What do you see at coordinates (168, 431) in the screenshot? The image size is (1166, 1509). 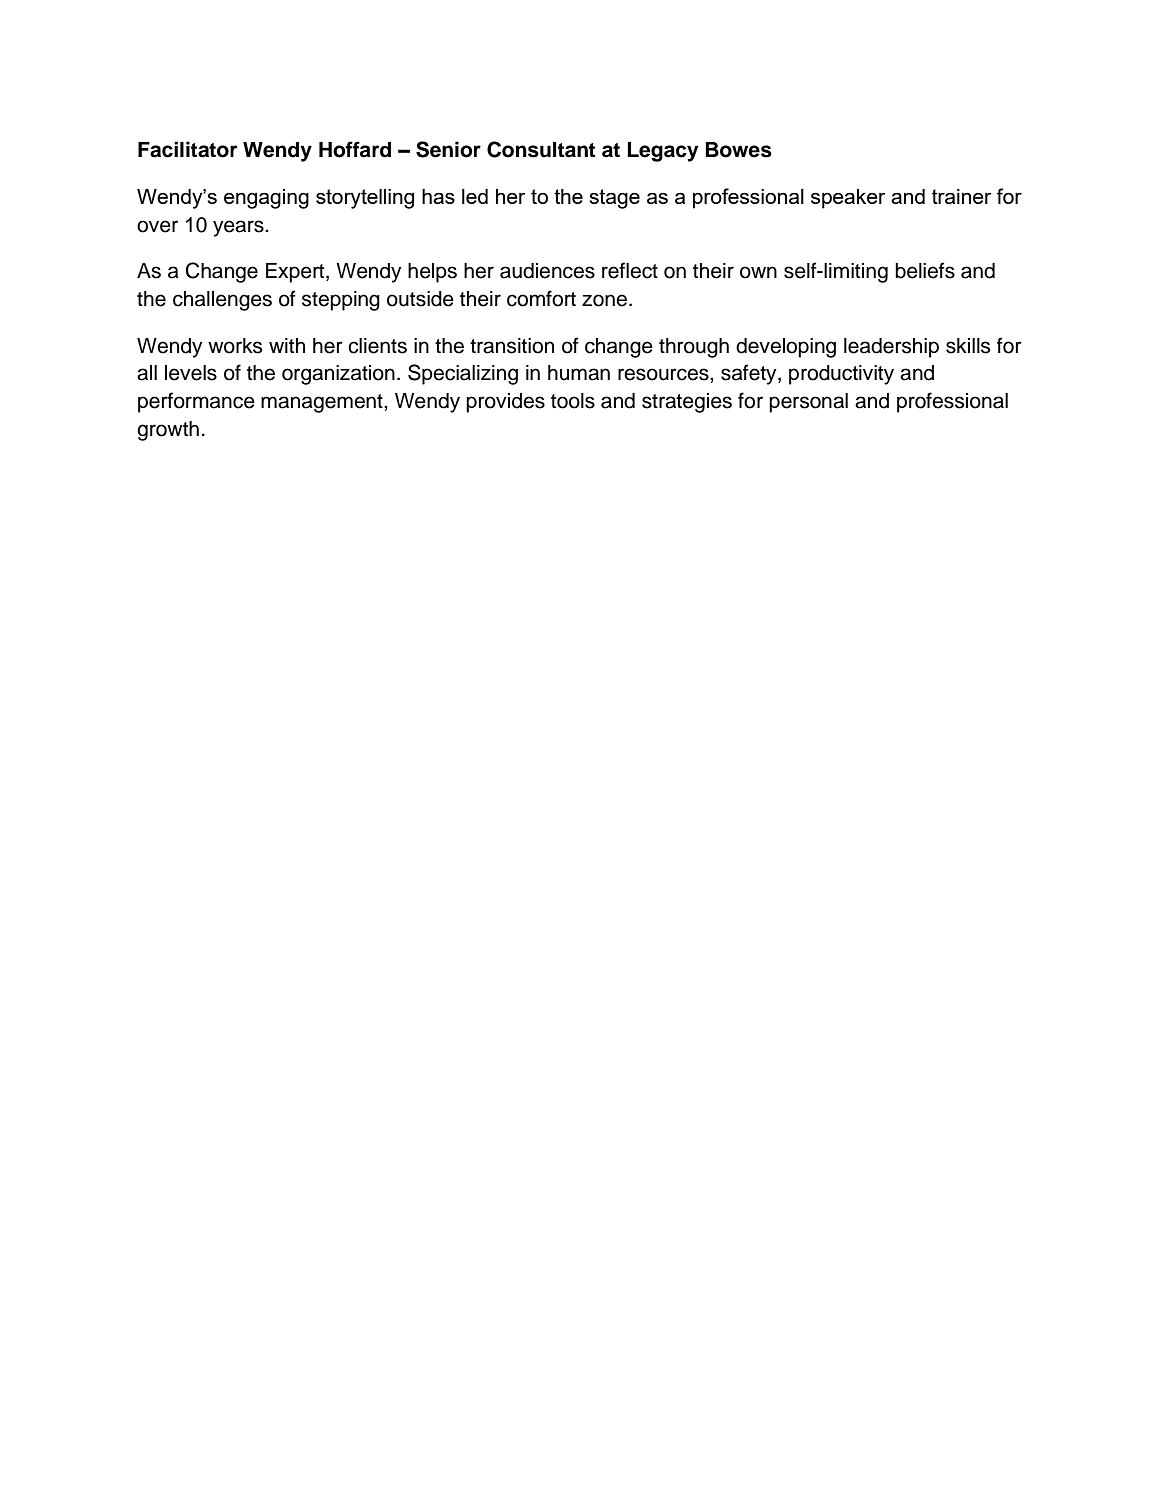 I see `growth` at bounding box center [168, 431].
